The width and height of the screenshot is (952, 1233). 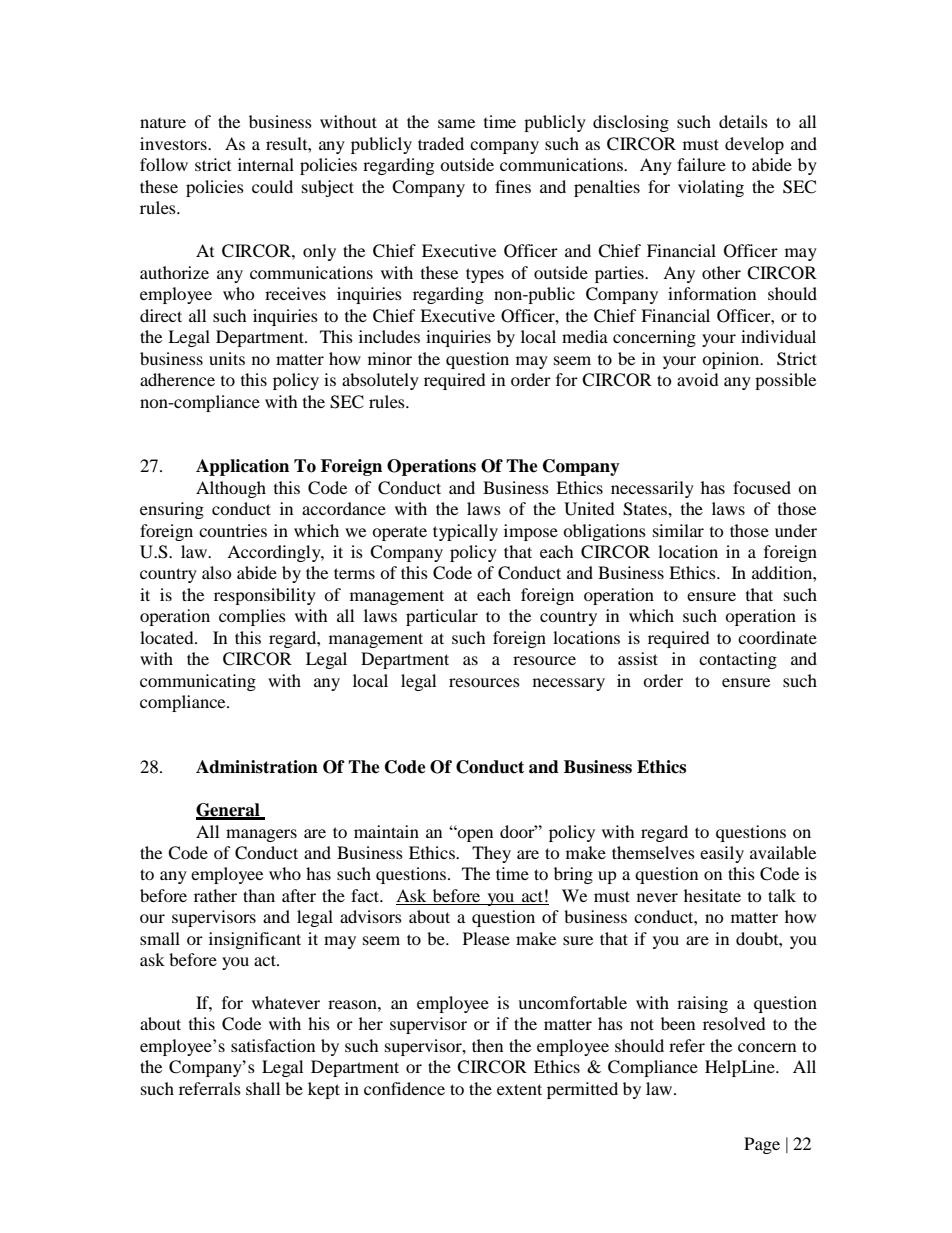 I want to click on failure, so click(x=701, y=164).
